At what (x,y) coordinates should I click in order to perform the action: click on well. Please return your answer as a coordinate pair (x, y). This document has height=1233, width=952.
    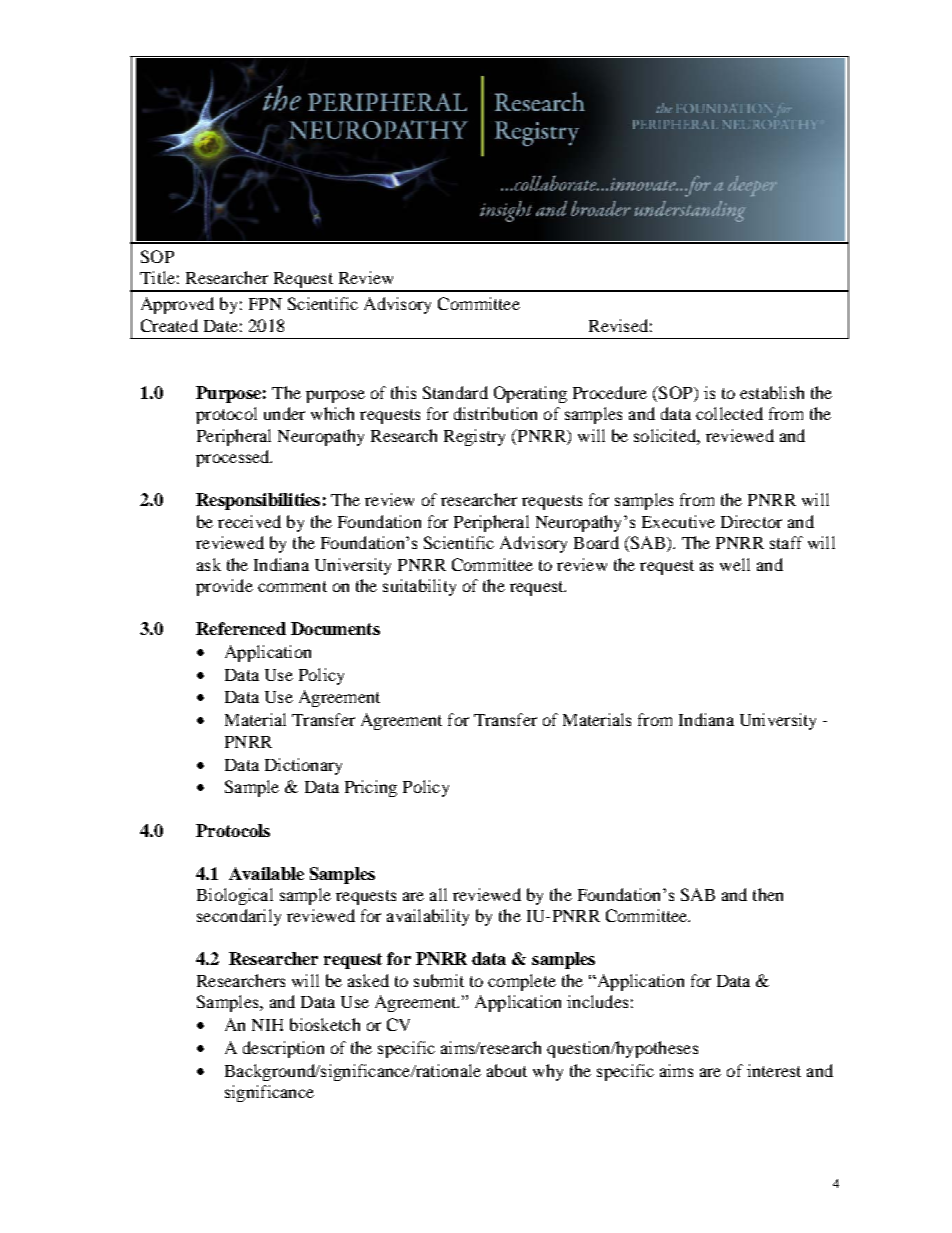
    Looking at the image, I should click on (735, 564).
